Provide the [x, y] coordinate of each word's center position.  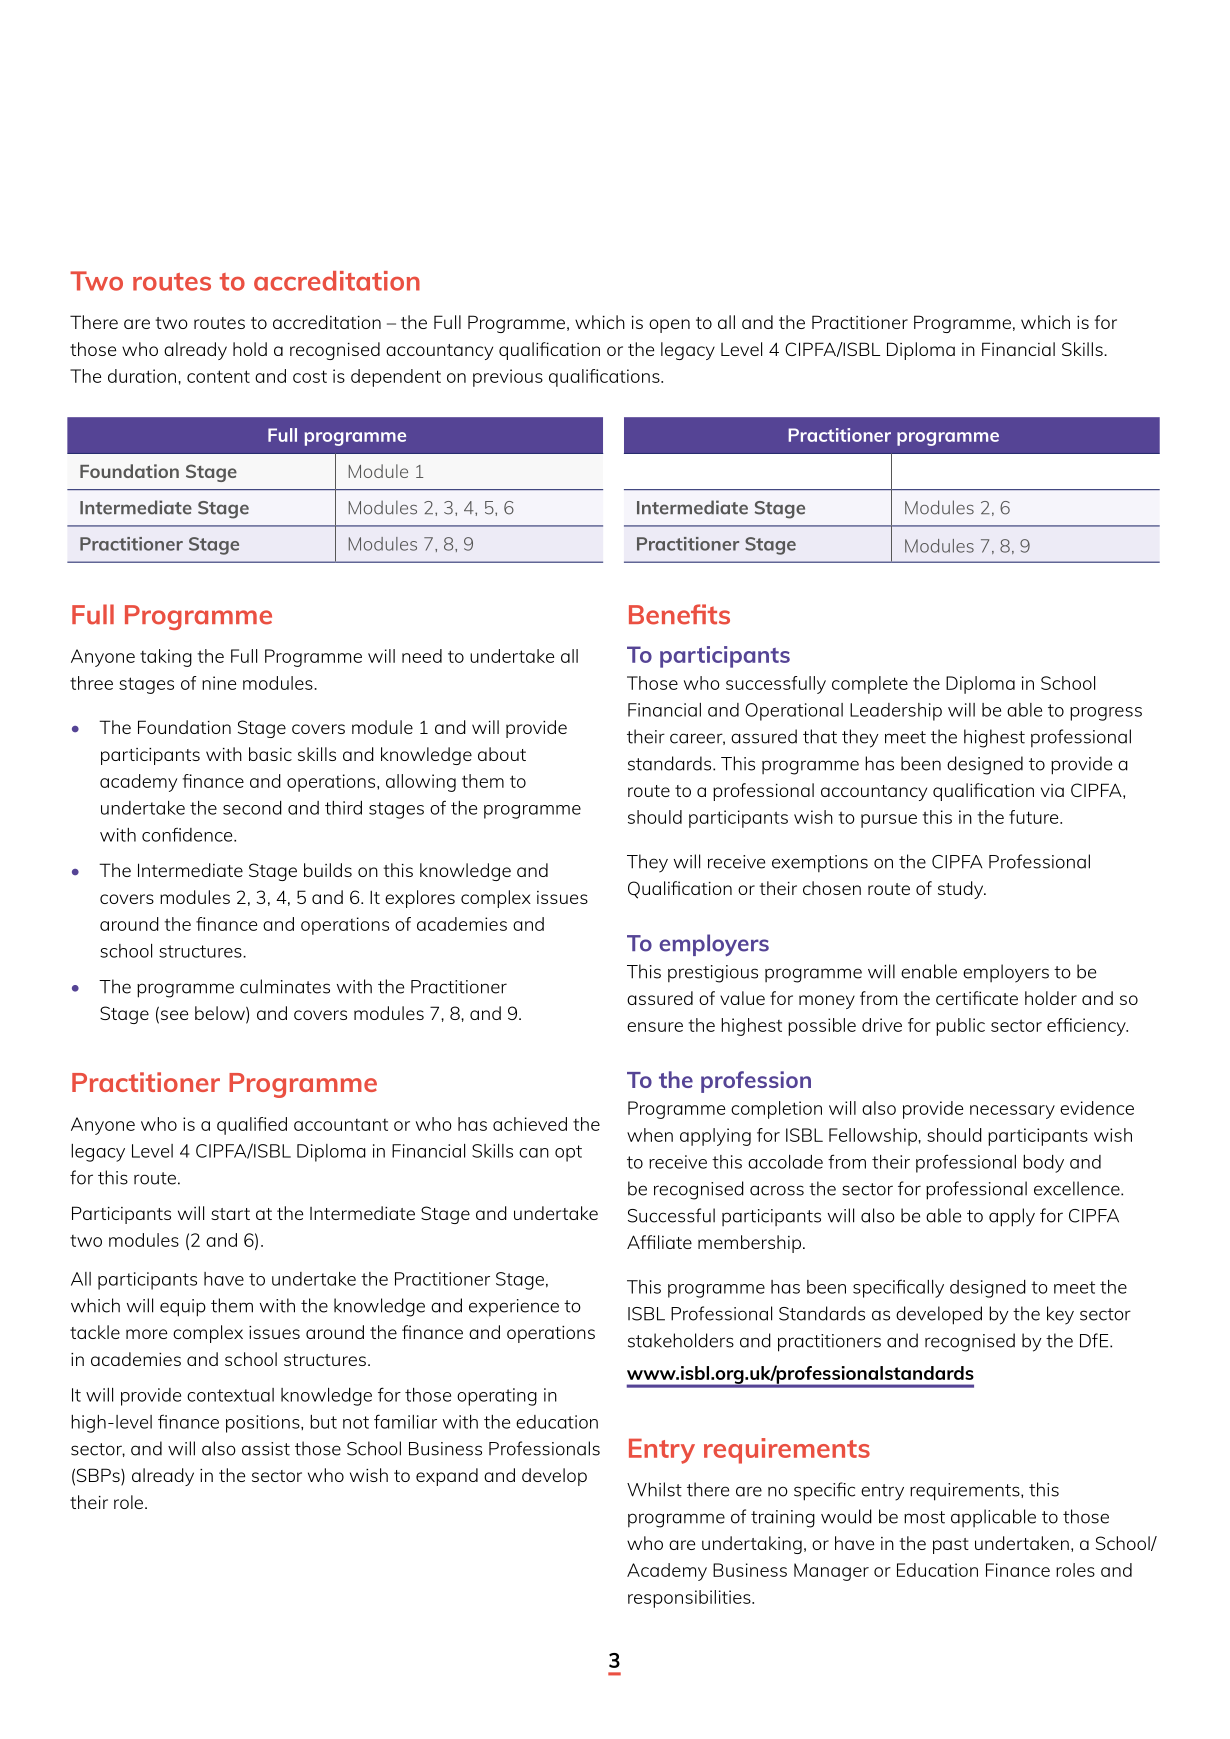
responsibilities [690, 1599]
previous [508, 378]
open [669, 326]
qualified [252, 1126]
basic [270, 754]
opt [568, 1153]
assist [266, 1449]
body [1043, 1164]
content [218, 376]
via [1052, 790]
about [502, 754]
